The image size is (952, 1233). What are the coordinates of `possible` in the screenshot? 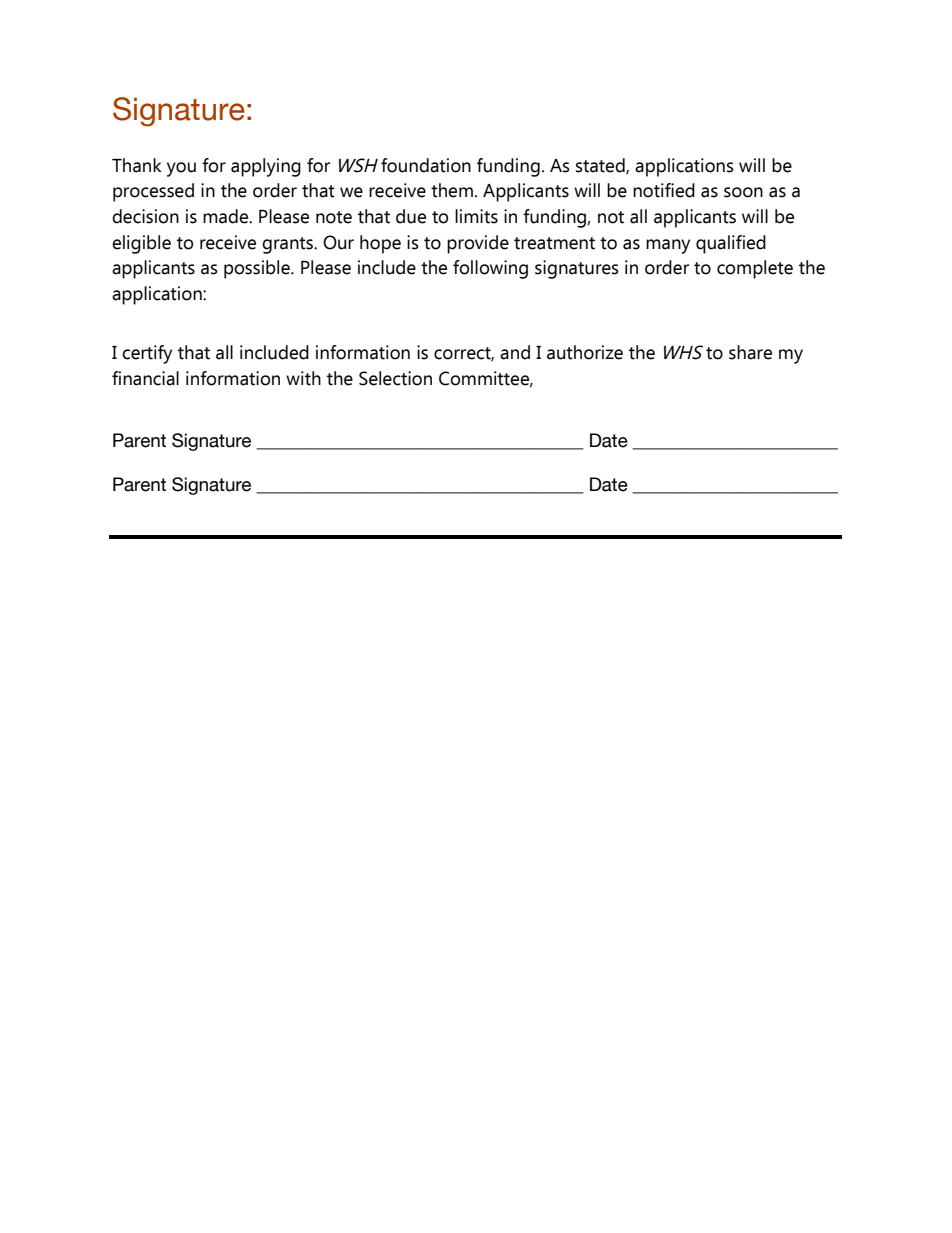 It's located at (258, 269).
